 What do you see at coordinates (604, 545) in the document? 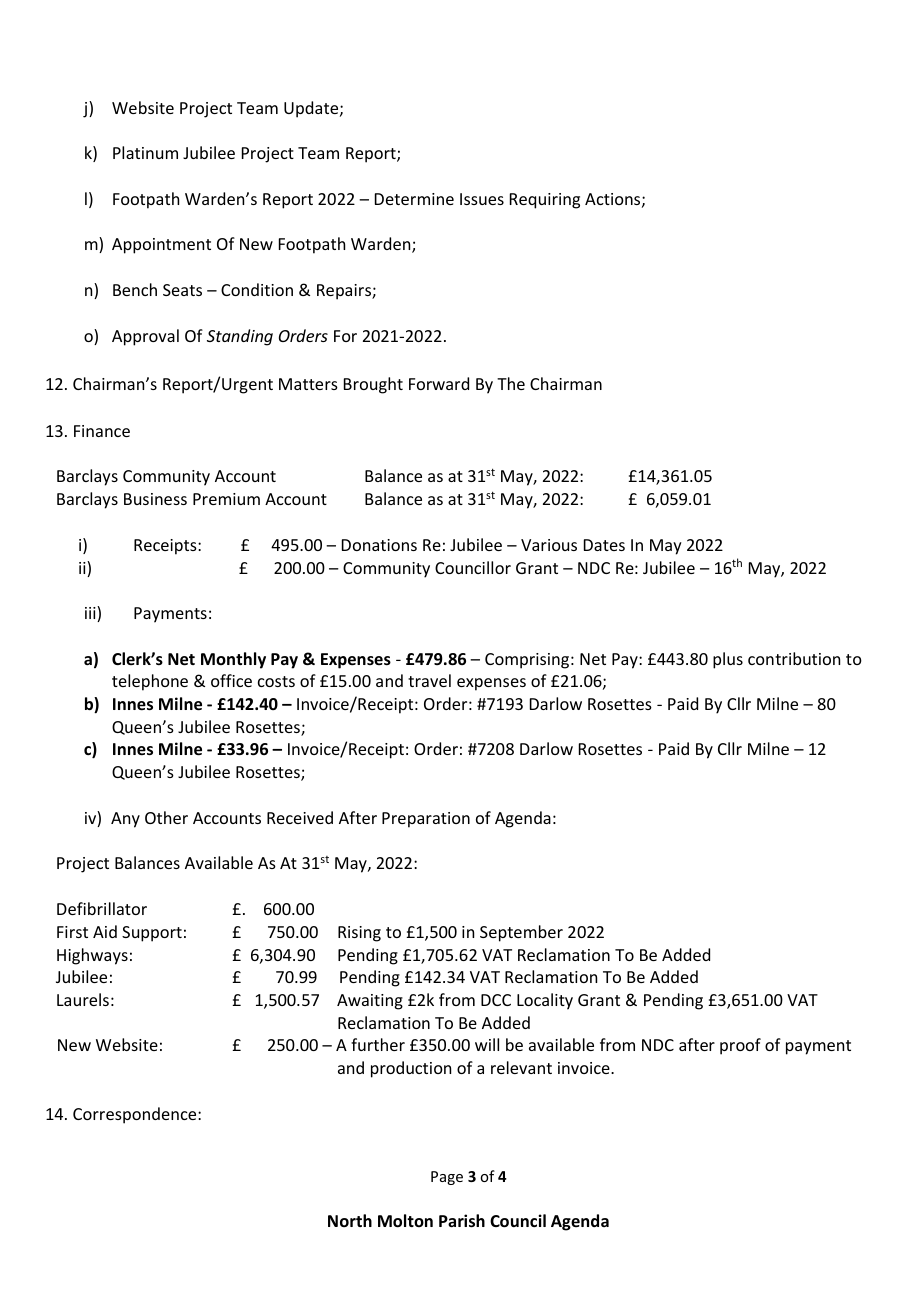
I see `Dates` at bounding box center [604, 545].
